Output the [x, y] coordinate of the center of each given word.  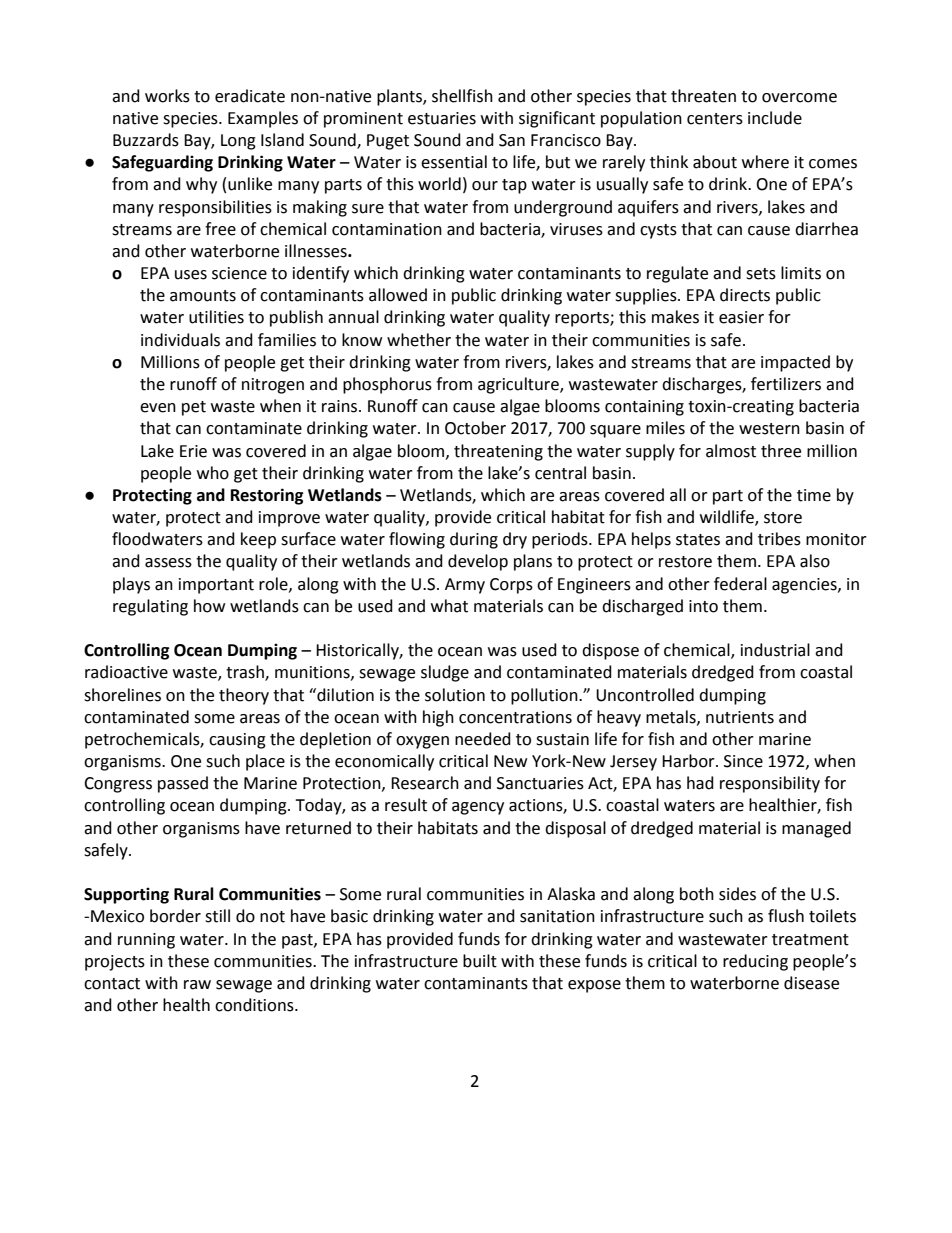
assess [168, 563]
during [474, 540]
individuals [180, 340]
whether [419, 340]
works [167, 96]
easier [741, 317]
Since [743, 761]
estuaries [442, 118]
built [480, 961]
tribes [779, 539]
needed [483, 739]
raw [197, 985]
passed [183, 784]
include [775, 118]
